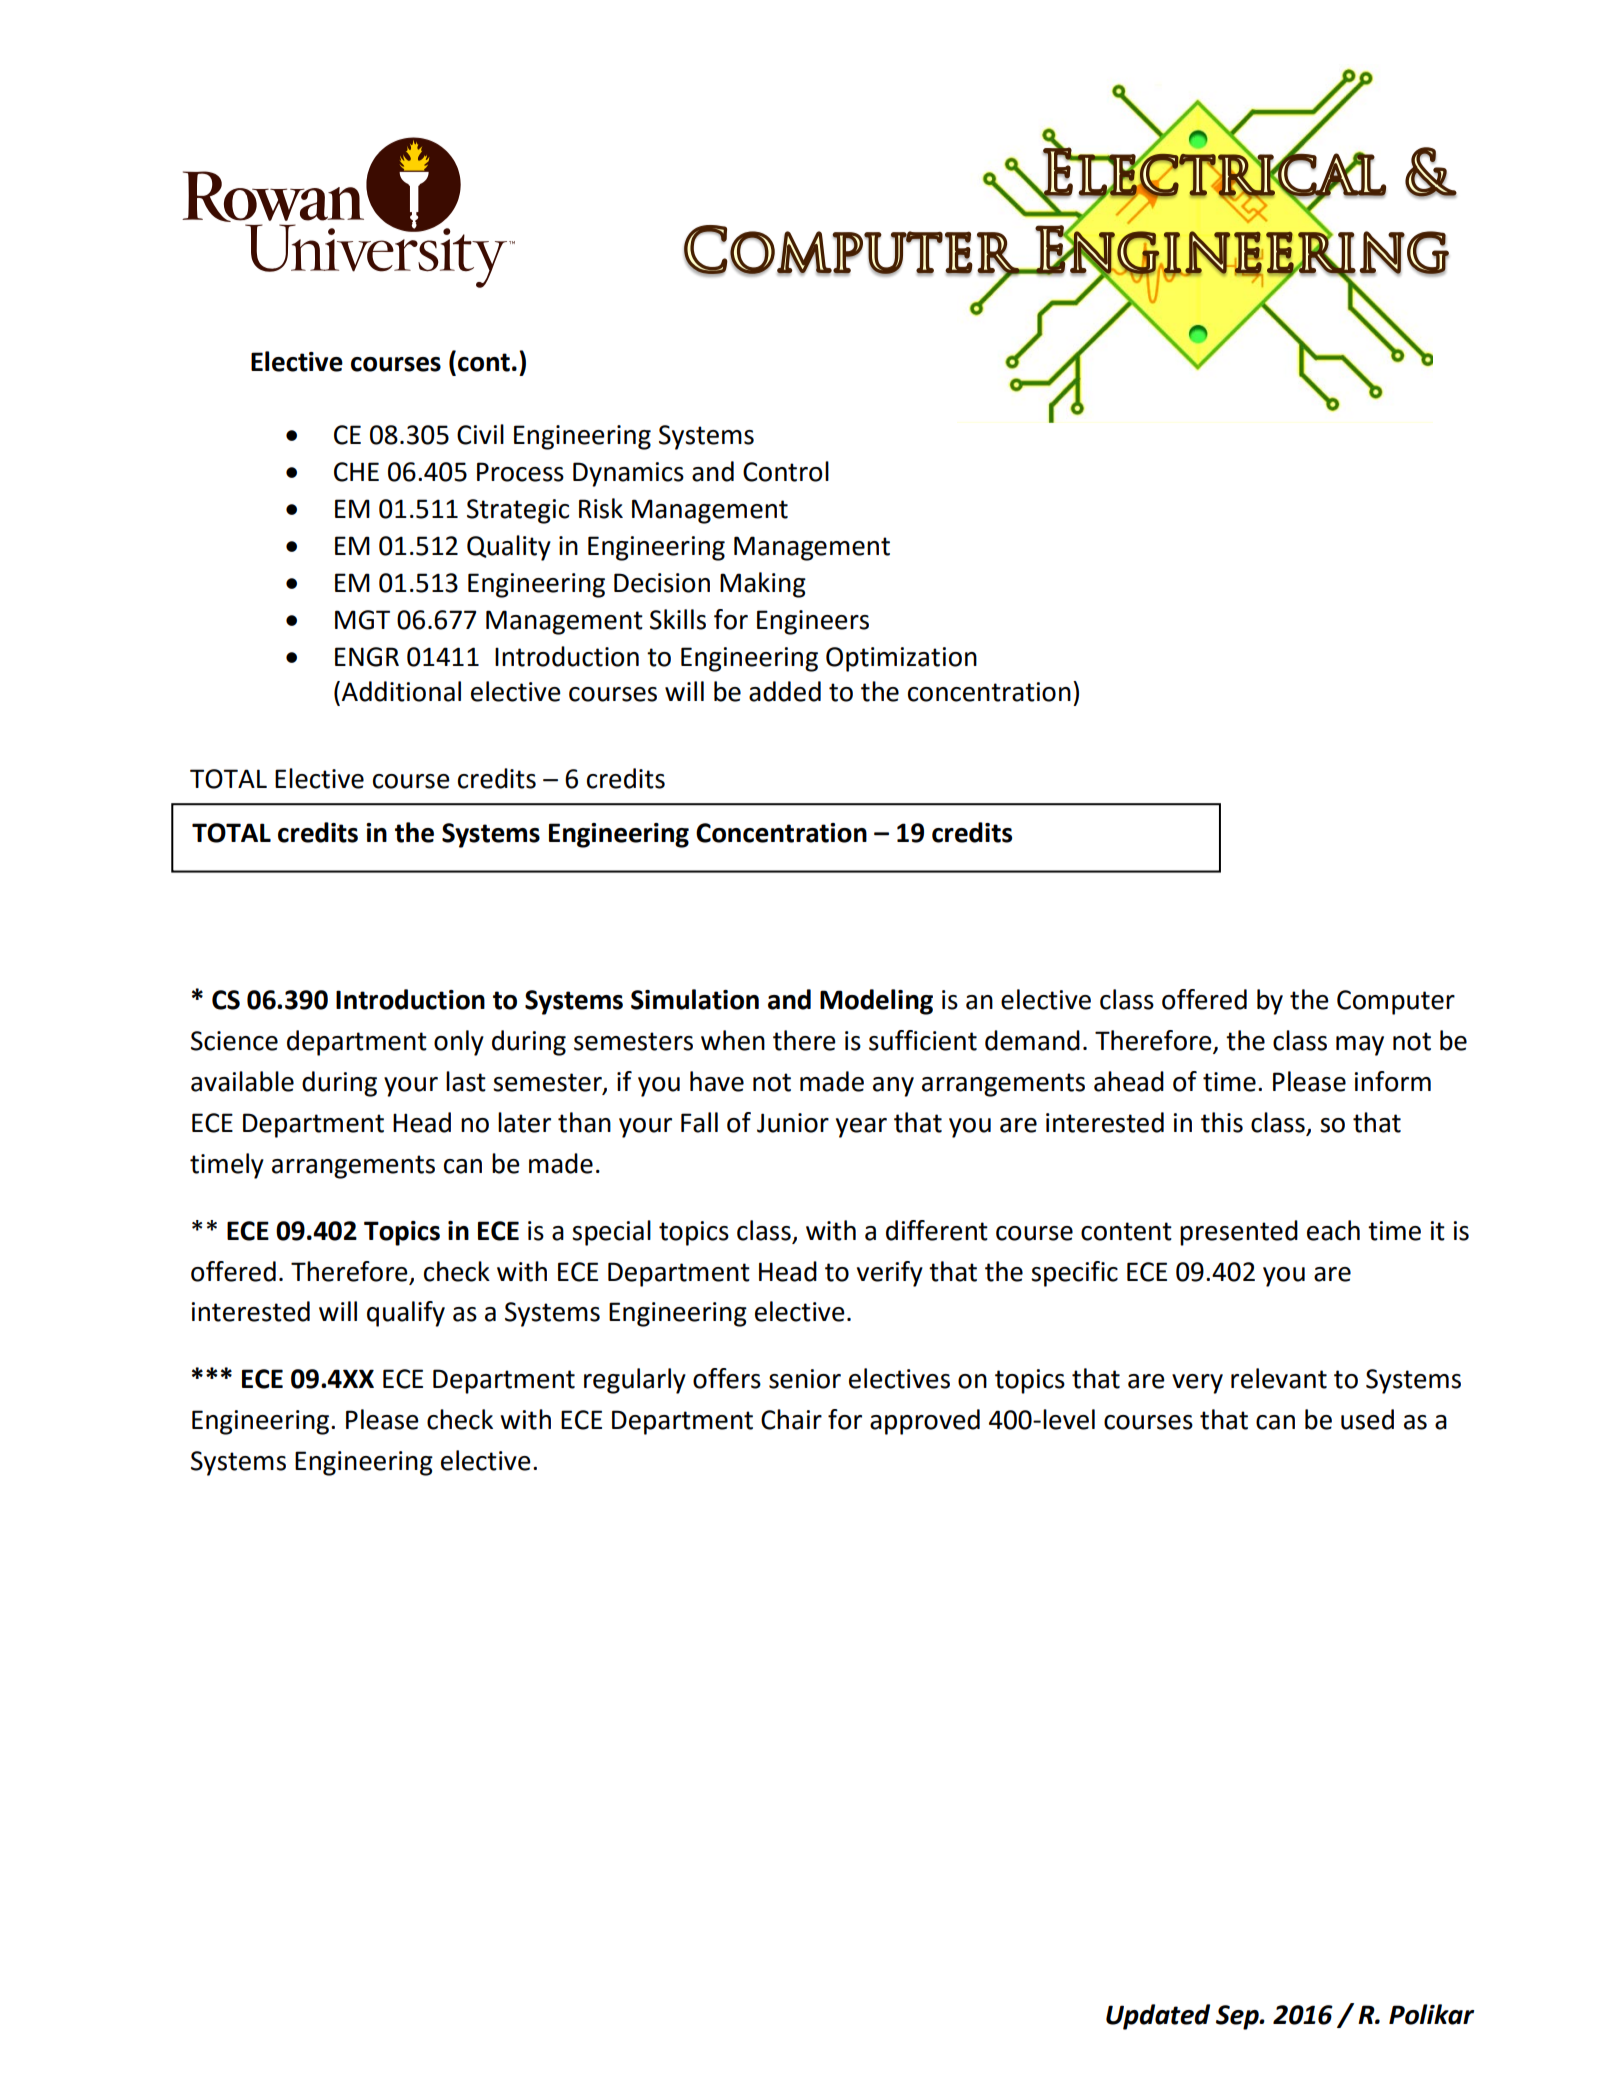 The image size is (1616, 2092). What do you see at coordinates (480, 434) in the page?
I see `Civil` at bounding box center [480, 434].
